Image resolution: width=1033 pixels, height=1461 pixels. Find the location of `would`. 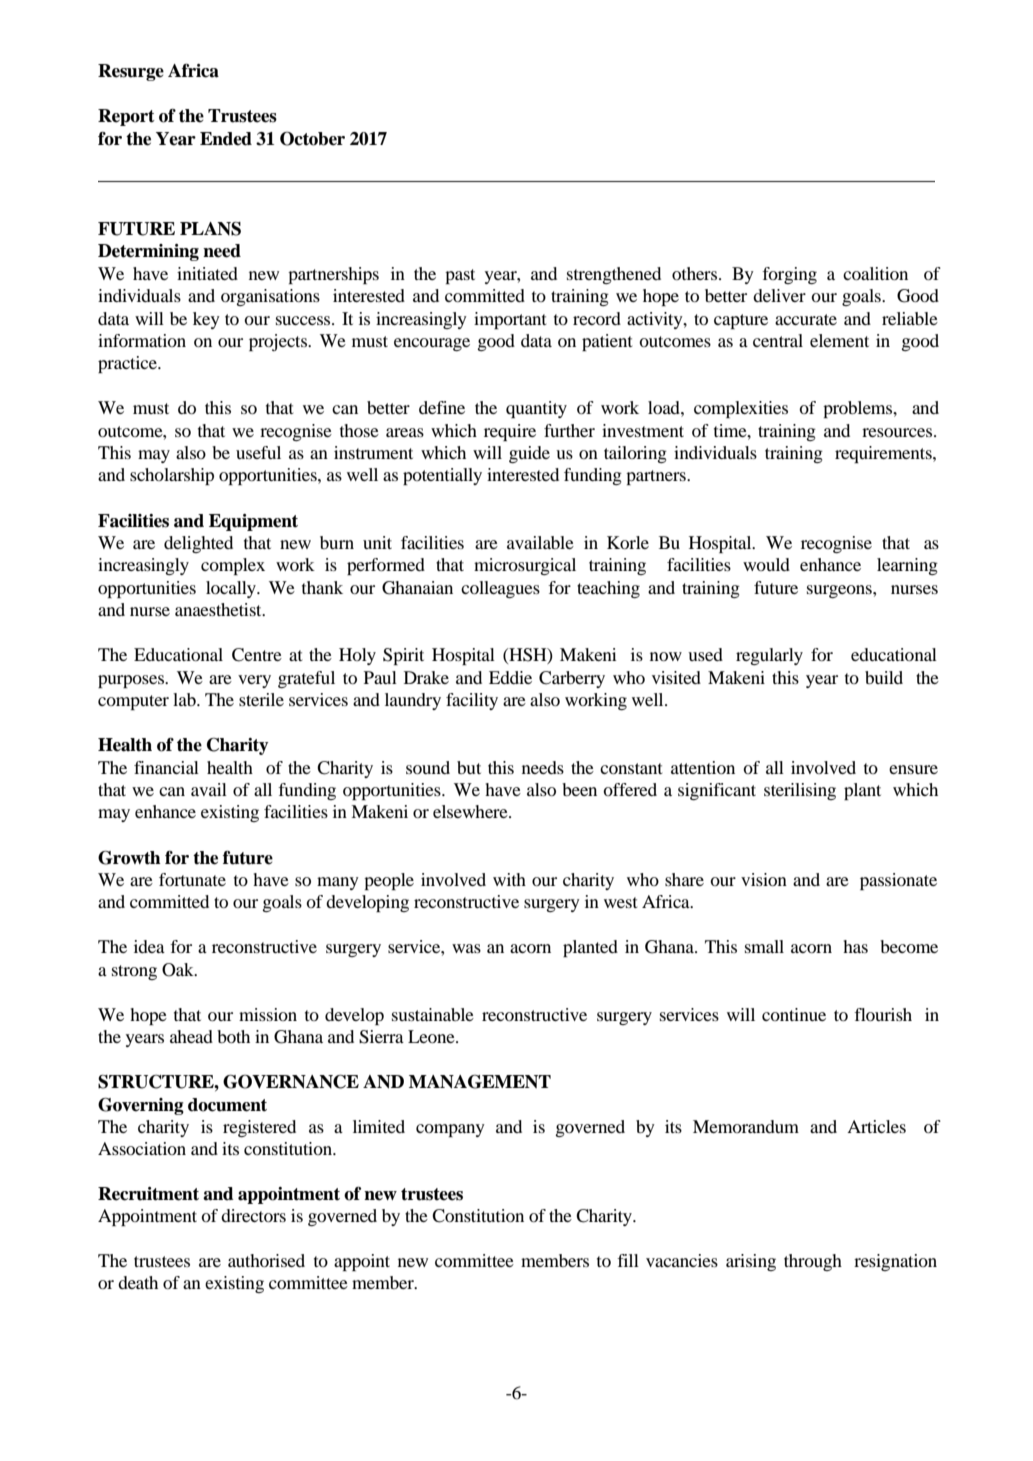

would is located at coordinates (766, 564).
